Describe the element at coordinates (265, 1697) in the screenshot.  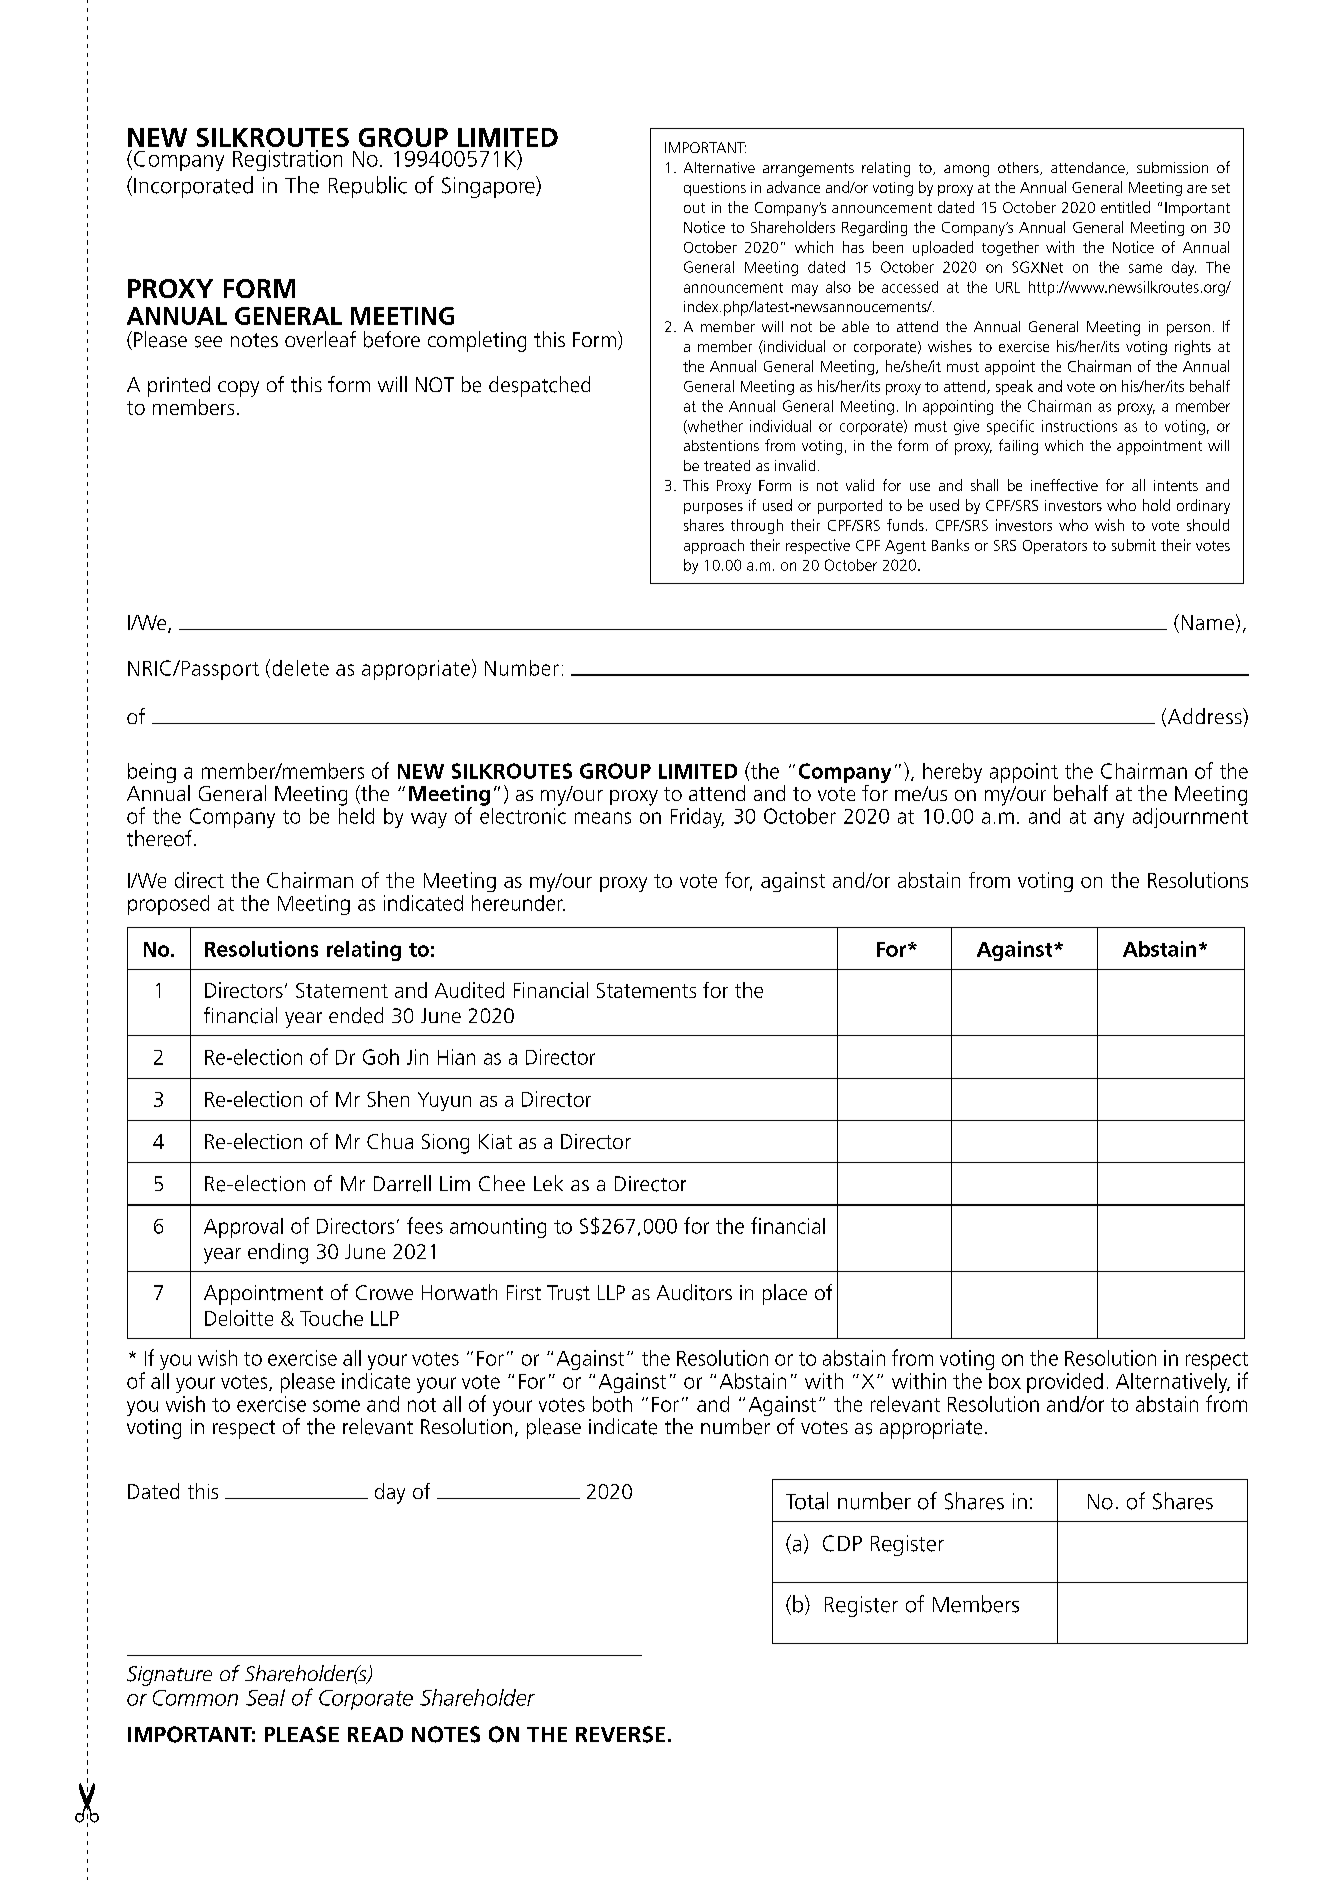
I see `Seal` at that location.
